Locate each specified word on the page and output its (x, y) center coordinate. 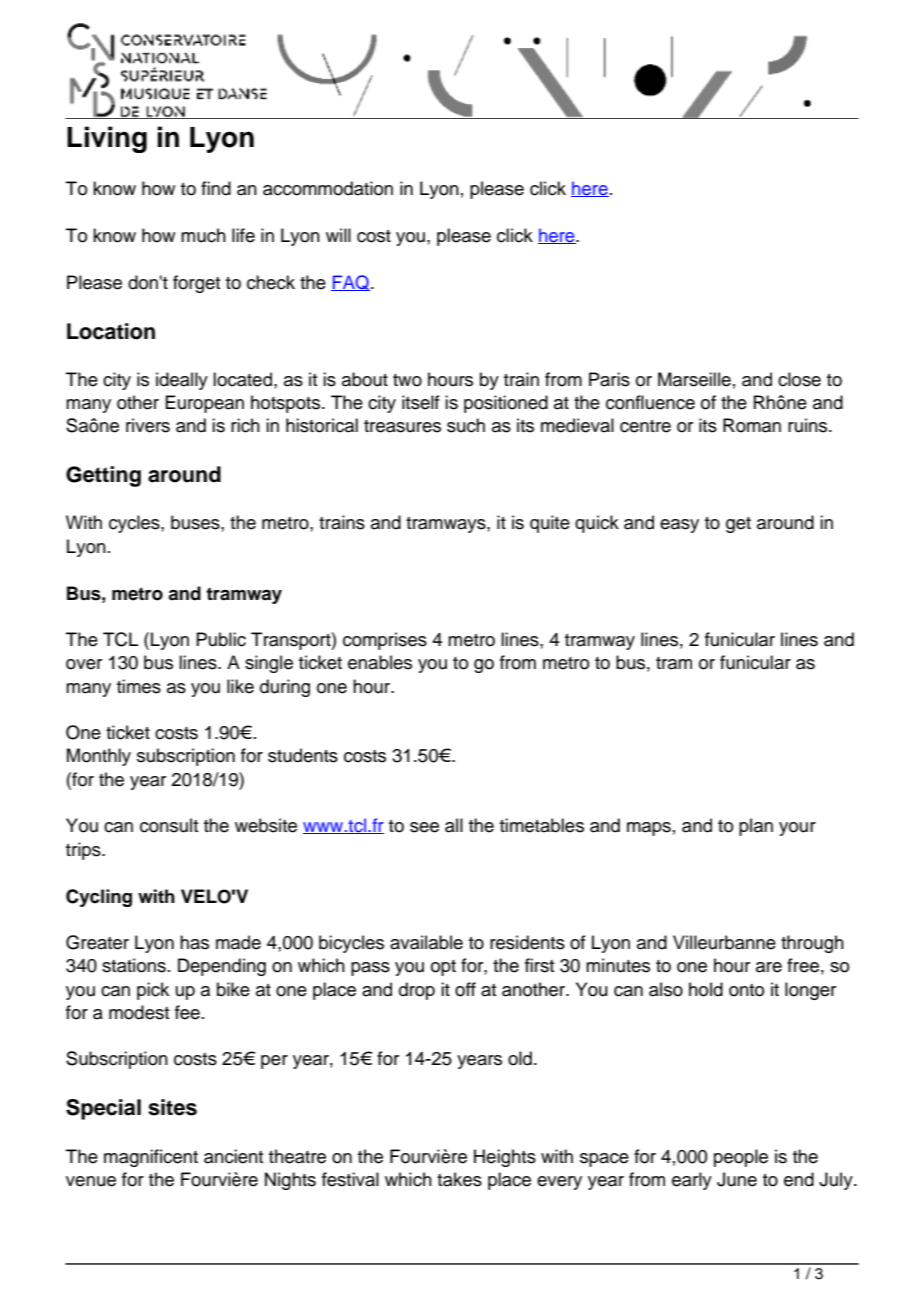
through (812, 944)
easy (679, 526)
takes (459, 1179)
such (466, 425)
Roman (752, 425)
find (216, 188)
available (426, 942)
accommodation (328, 188)
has (194, 942)
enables (380, 662)
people (741, 1158)
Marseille (694, 379)
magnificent (151, 1158)
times (139, 686)
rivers (148, 425)
